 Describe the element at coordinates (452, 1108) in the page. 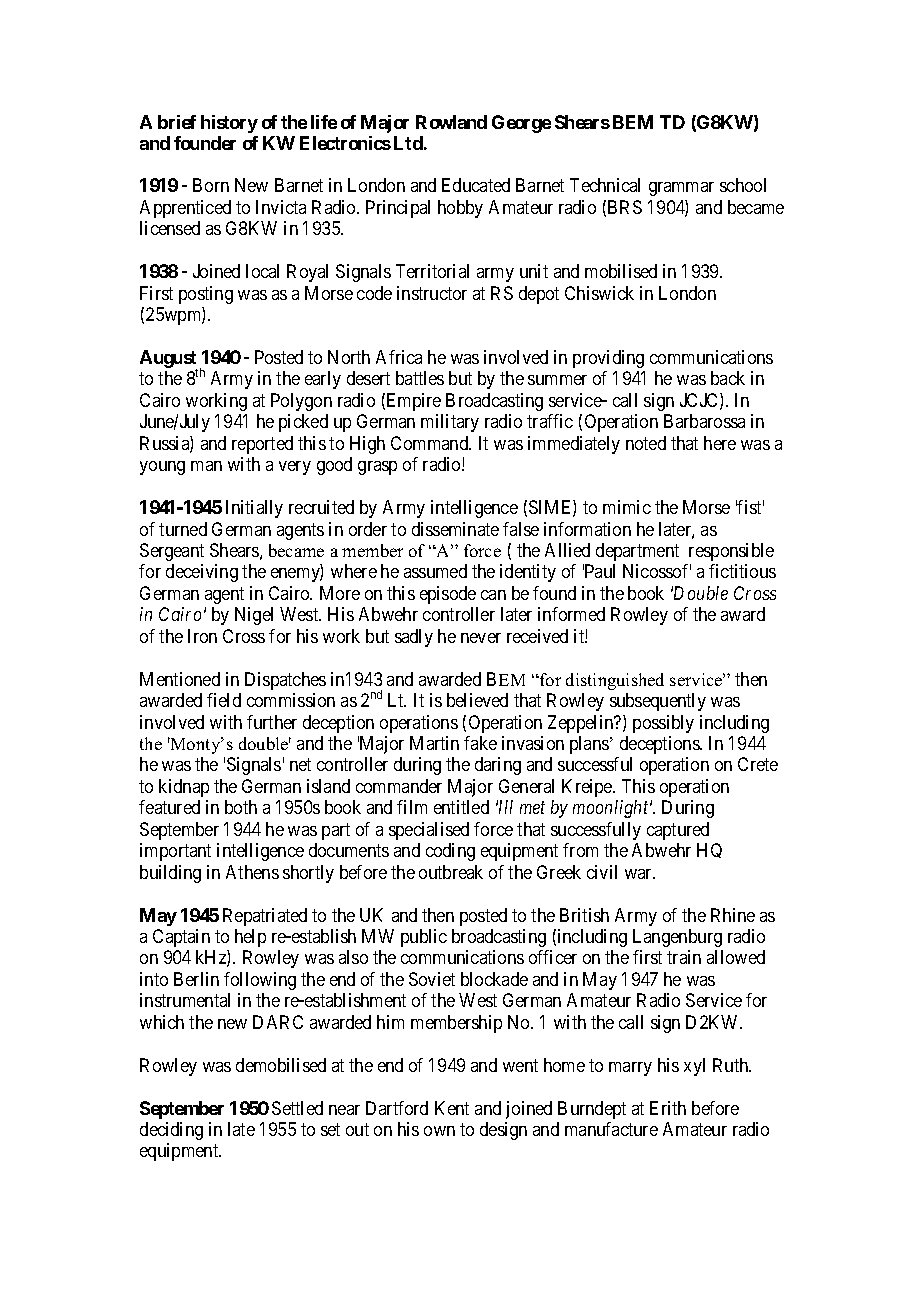

I see `Kent` at that location.
